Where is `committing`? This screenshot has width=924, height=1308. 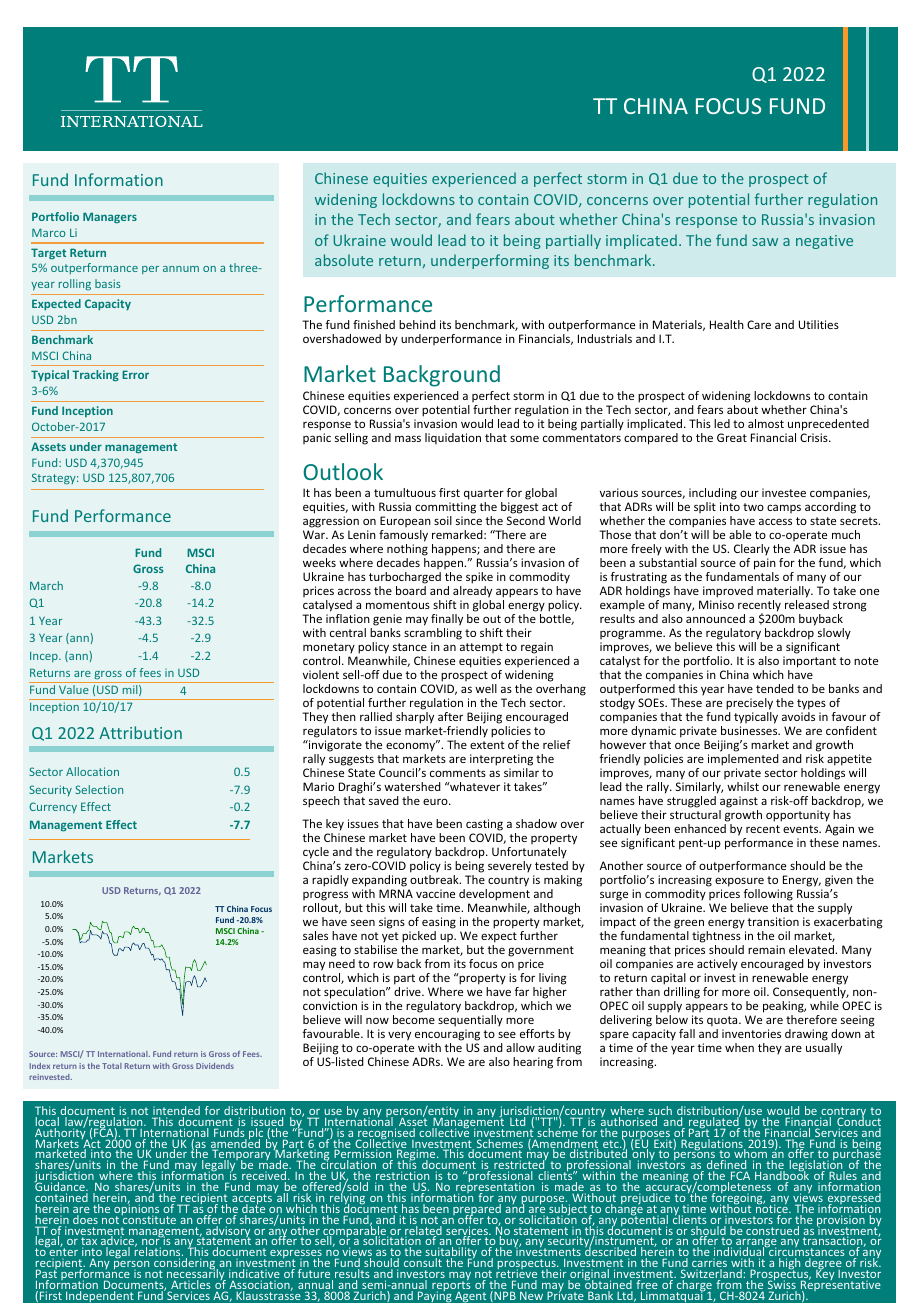 committing is located at coordinates (445, 509).
